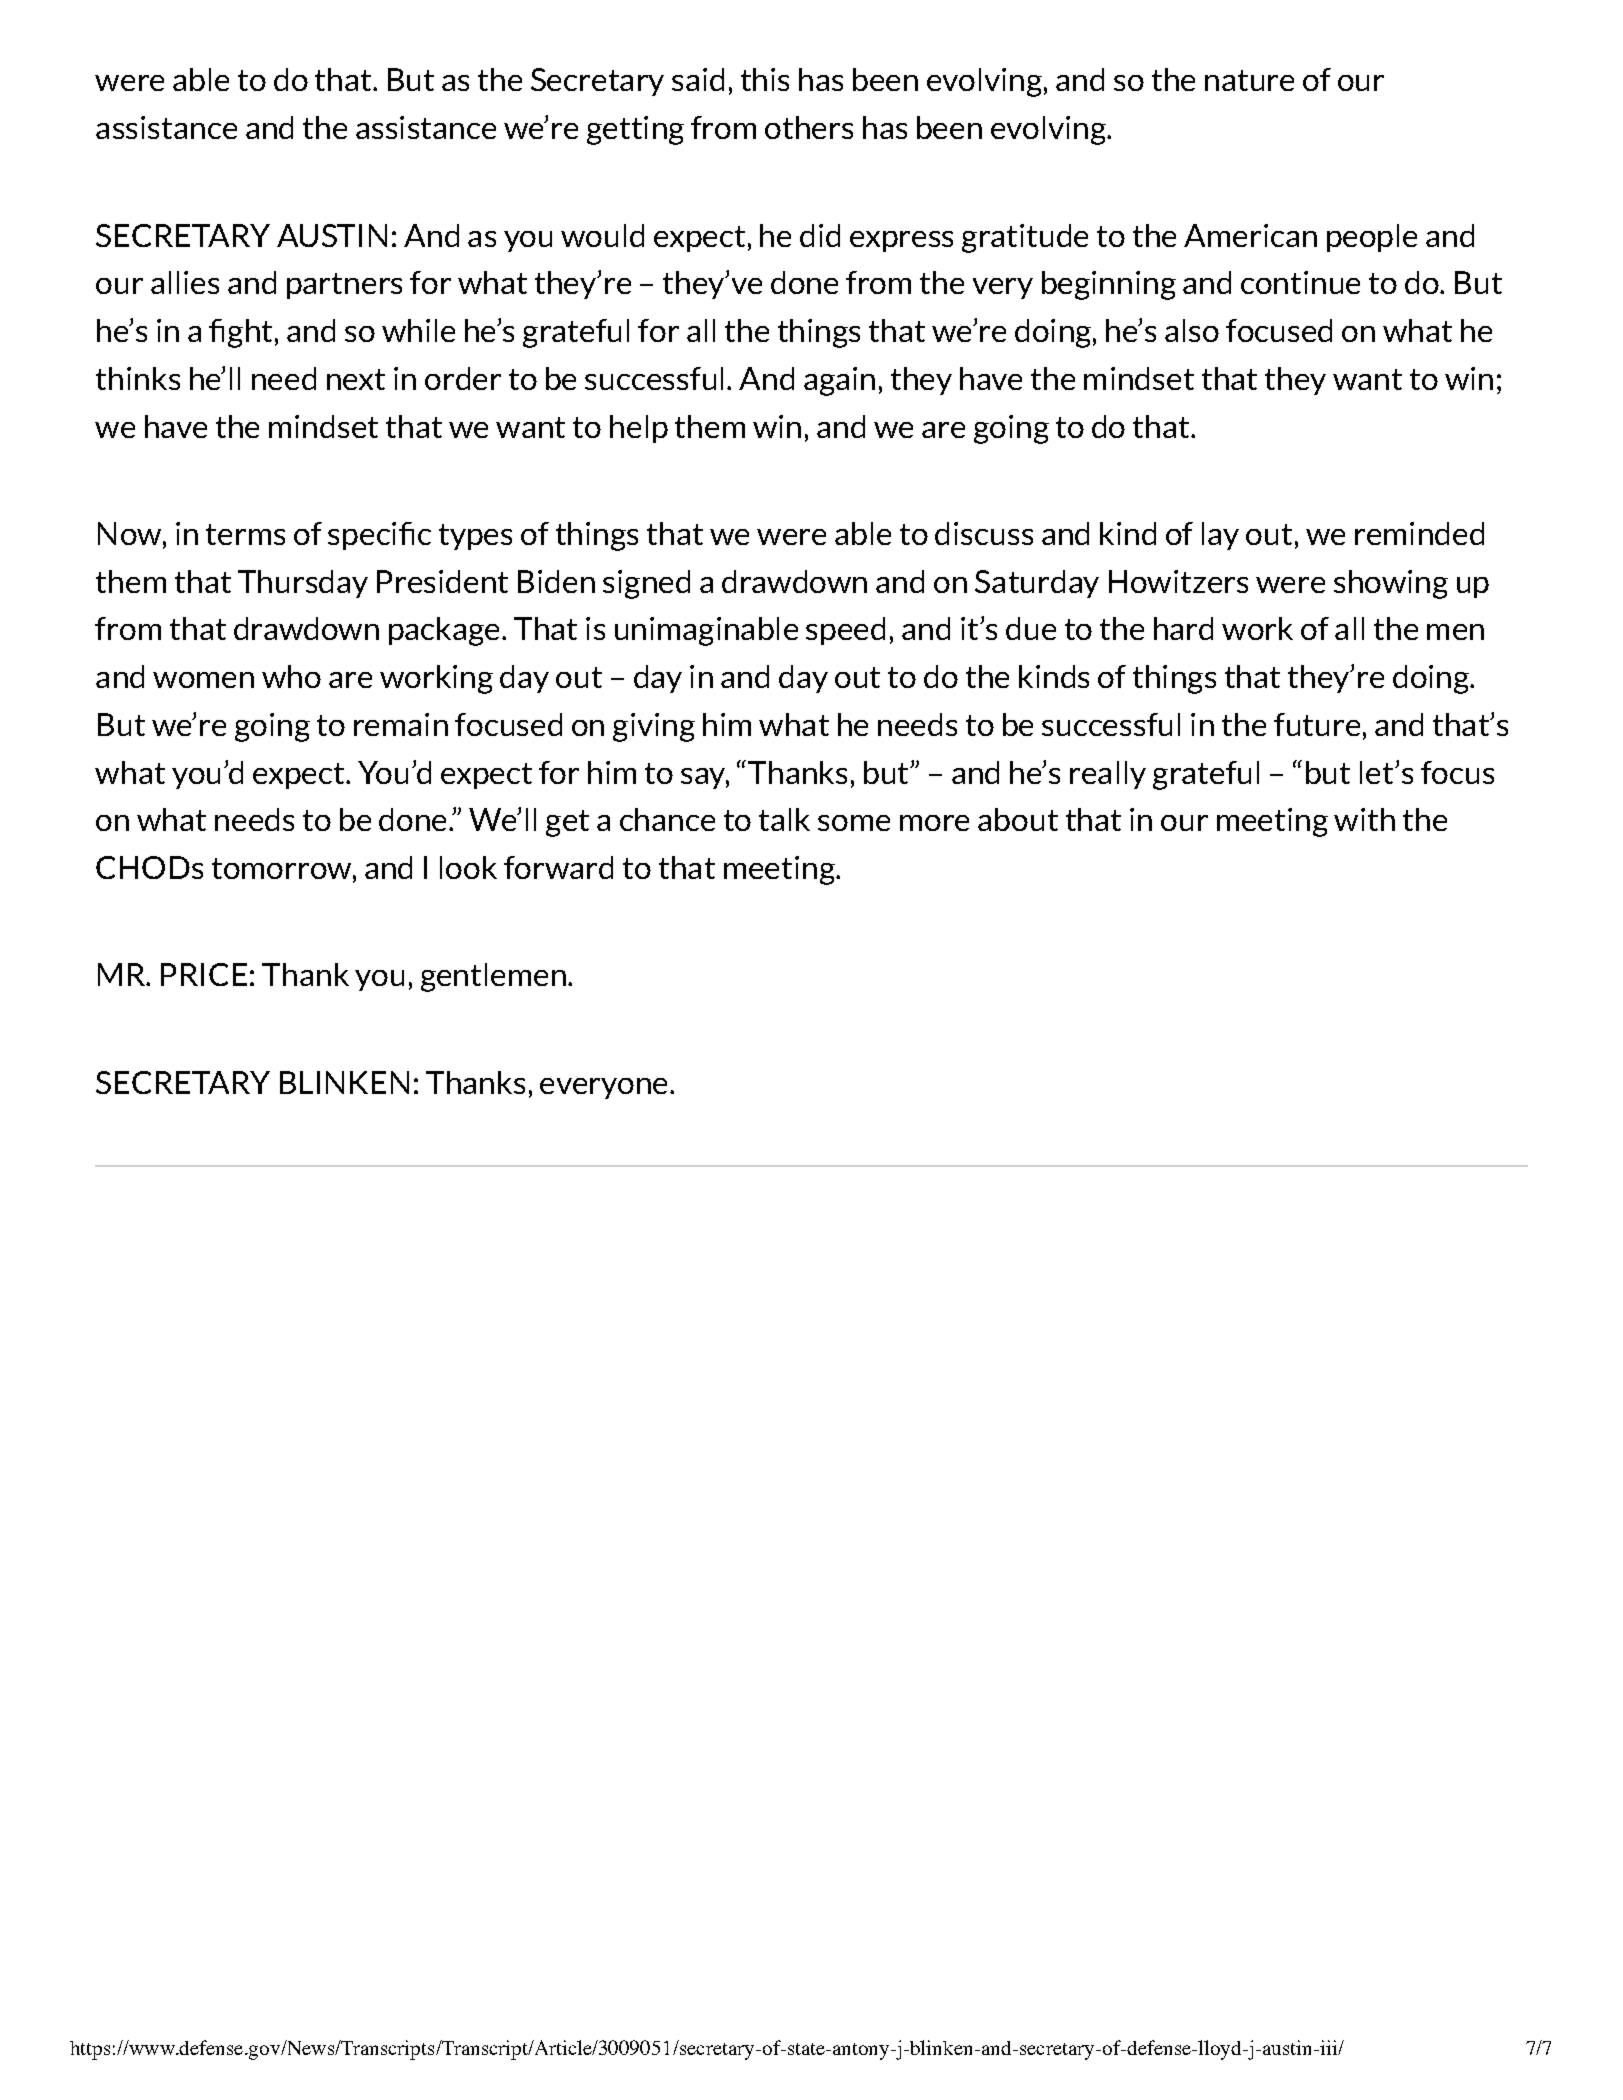  I want to click on gentlemen, so click(493, 977).
